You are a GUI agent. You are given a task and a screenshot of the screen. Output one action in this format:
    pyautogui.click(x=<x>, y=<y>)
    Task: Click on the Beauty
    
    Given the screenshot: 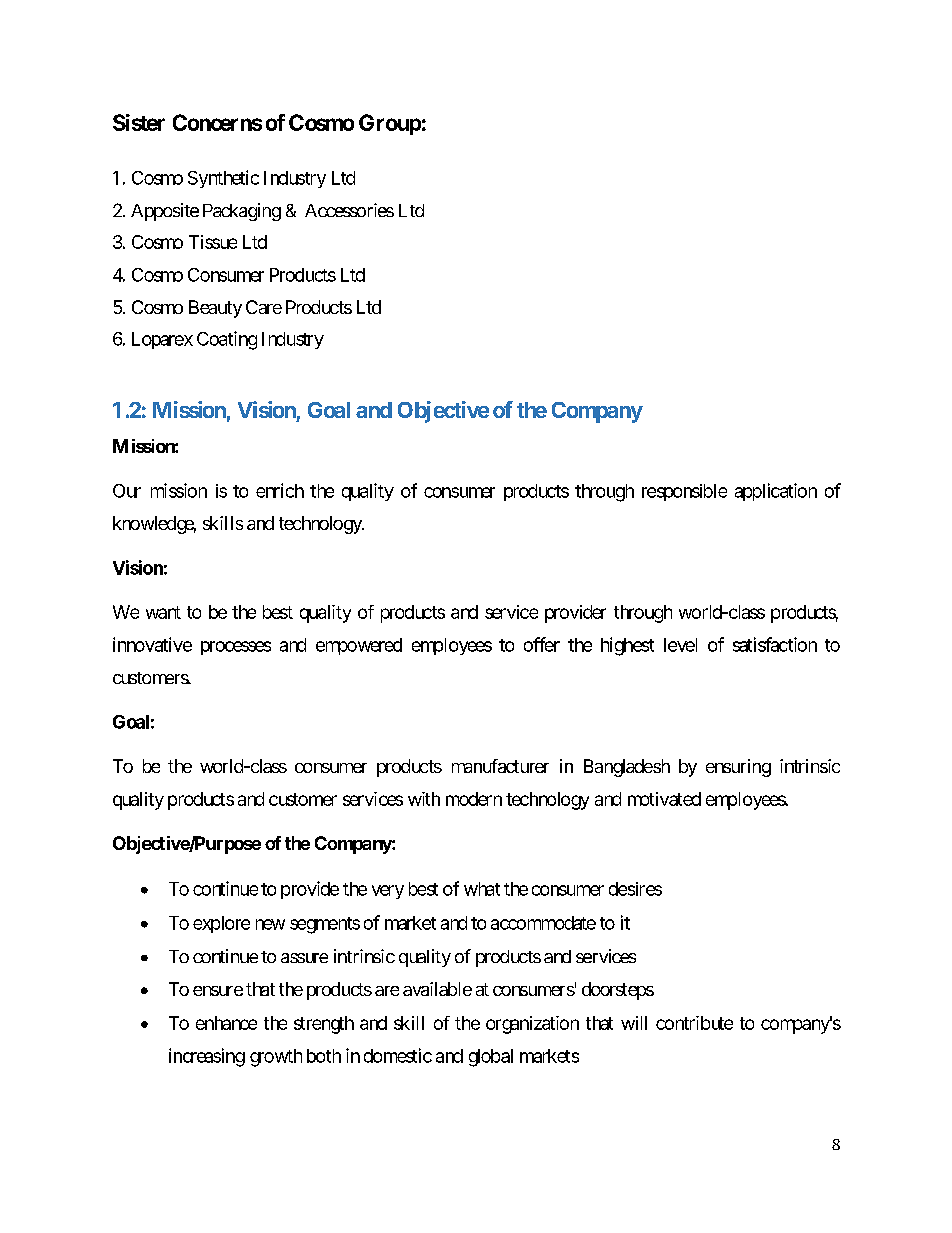 What is the action you would take?
    pyautogui.click(x=215, y=309)
